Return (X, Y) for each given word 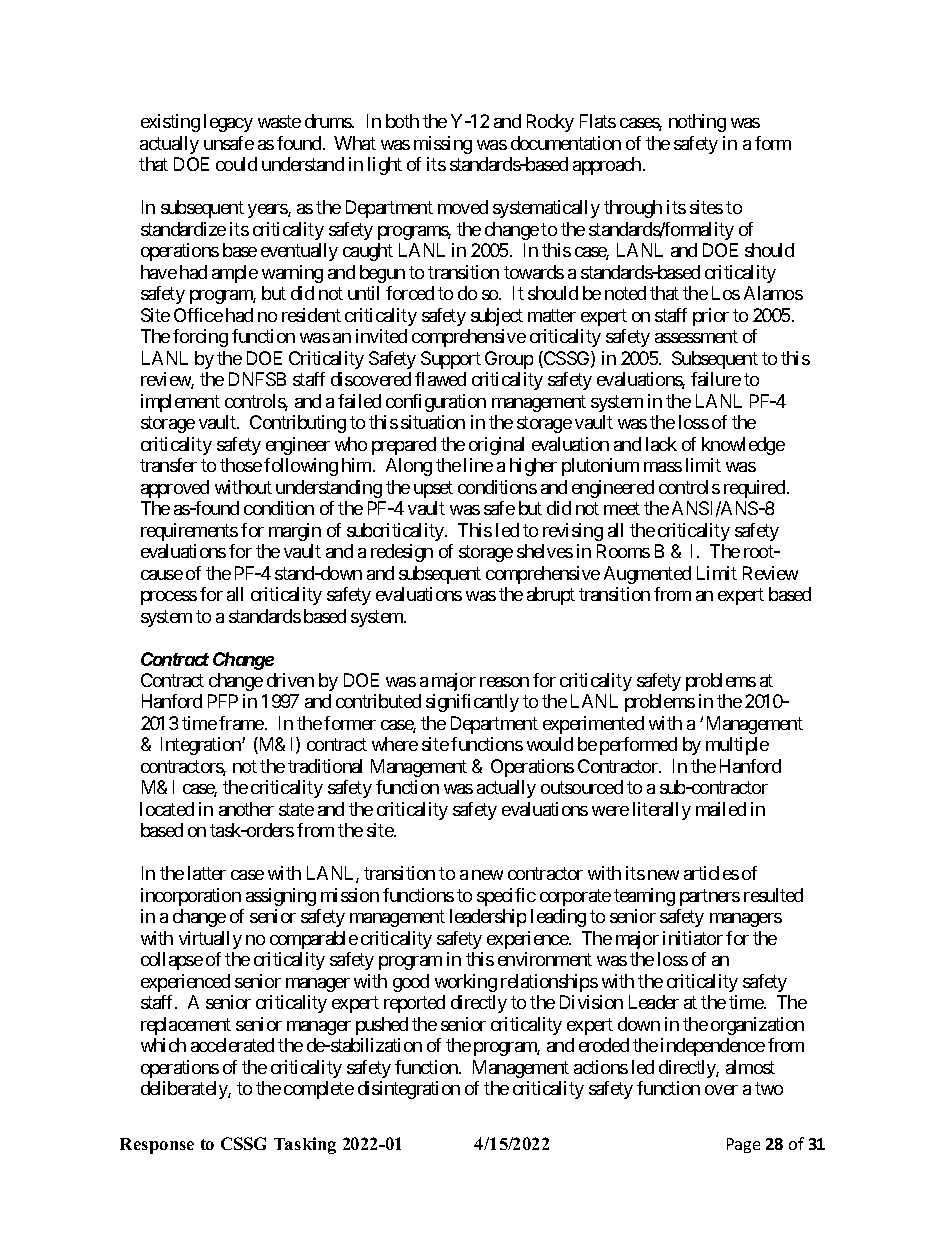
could (236, 164)
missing (443, 145)
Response (157, 1146)
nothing (697, 123)
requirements (189, 532)
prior (711, 317)
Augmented (647, 575)
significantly (472, 703)
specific (506, 897)
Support (451, 360)
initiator (693, 938)
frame (241, 723)
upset (433, 489)
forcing (200, 338)
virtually (210, 940)
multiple (737, 746)
